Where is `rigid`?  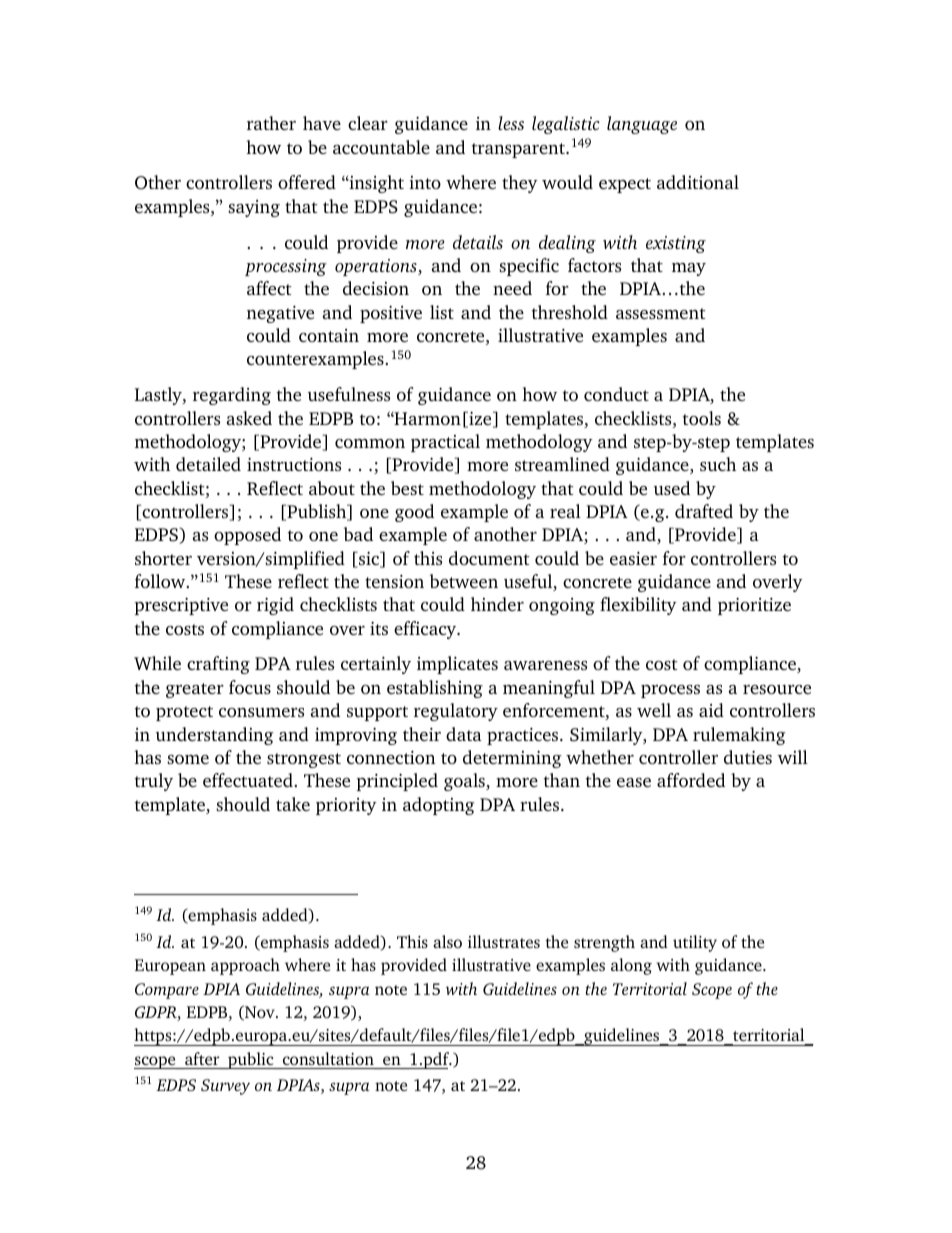 rigid is located at coordinates (275, 606).
